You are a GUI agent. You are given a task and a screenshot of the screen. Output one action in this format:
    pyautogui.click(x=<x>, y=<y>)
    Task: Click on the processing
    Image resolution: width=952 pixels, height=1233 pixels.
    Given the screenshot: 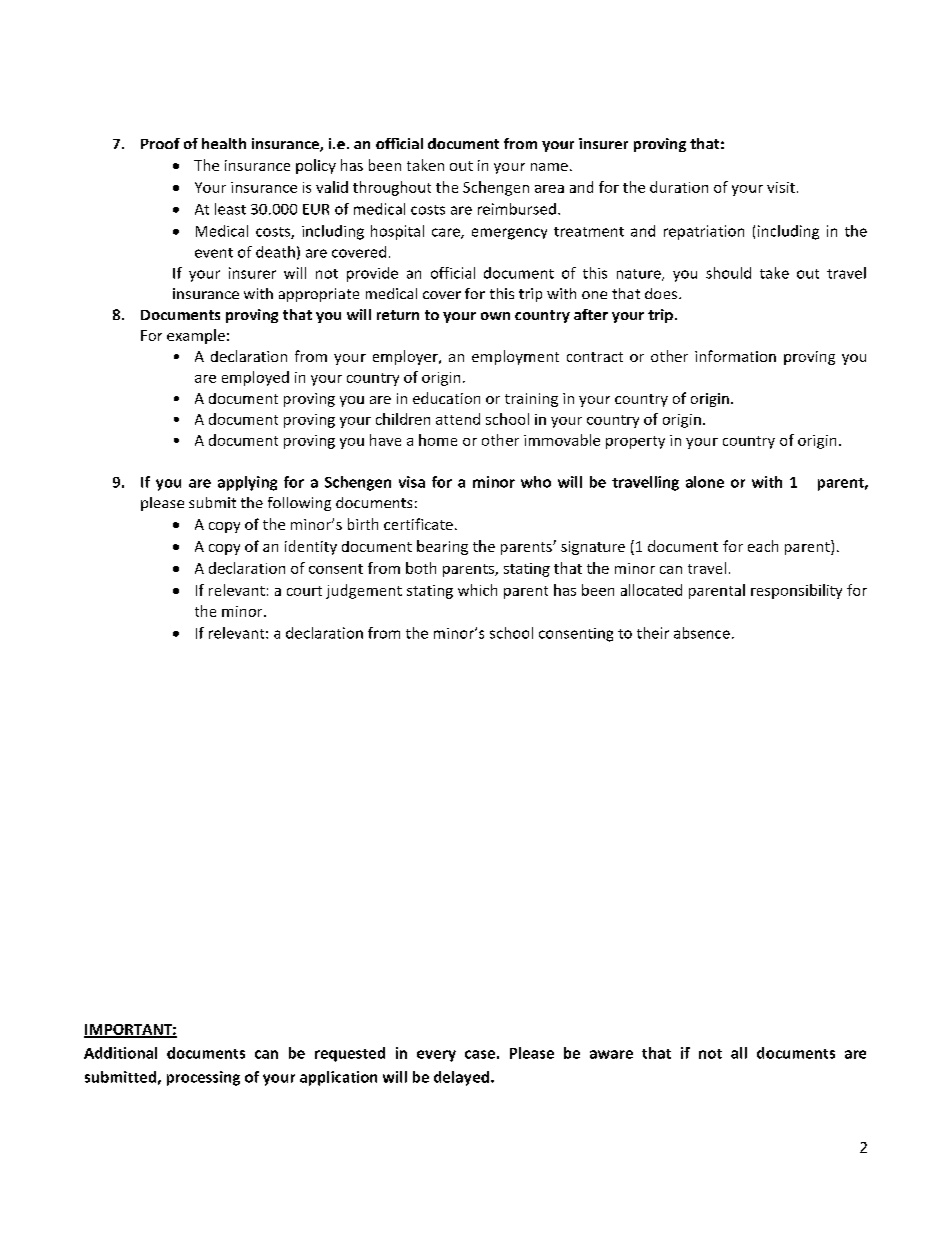 What is the action you would take?
    pyautogui.click(x=203, y=1078)
